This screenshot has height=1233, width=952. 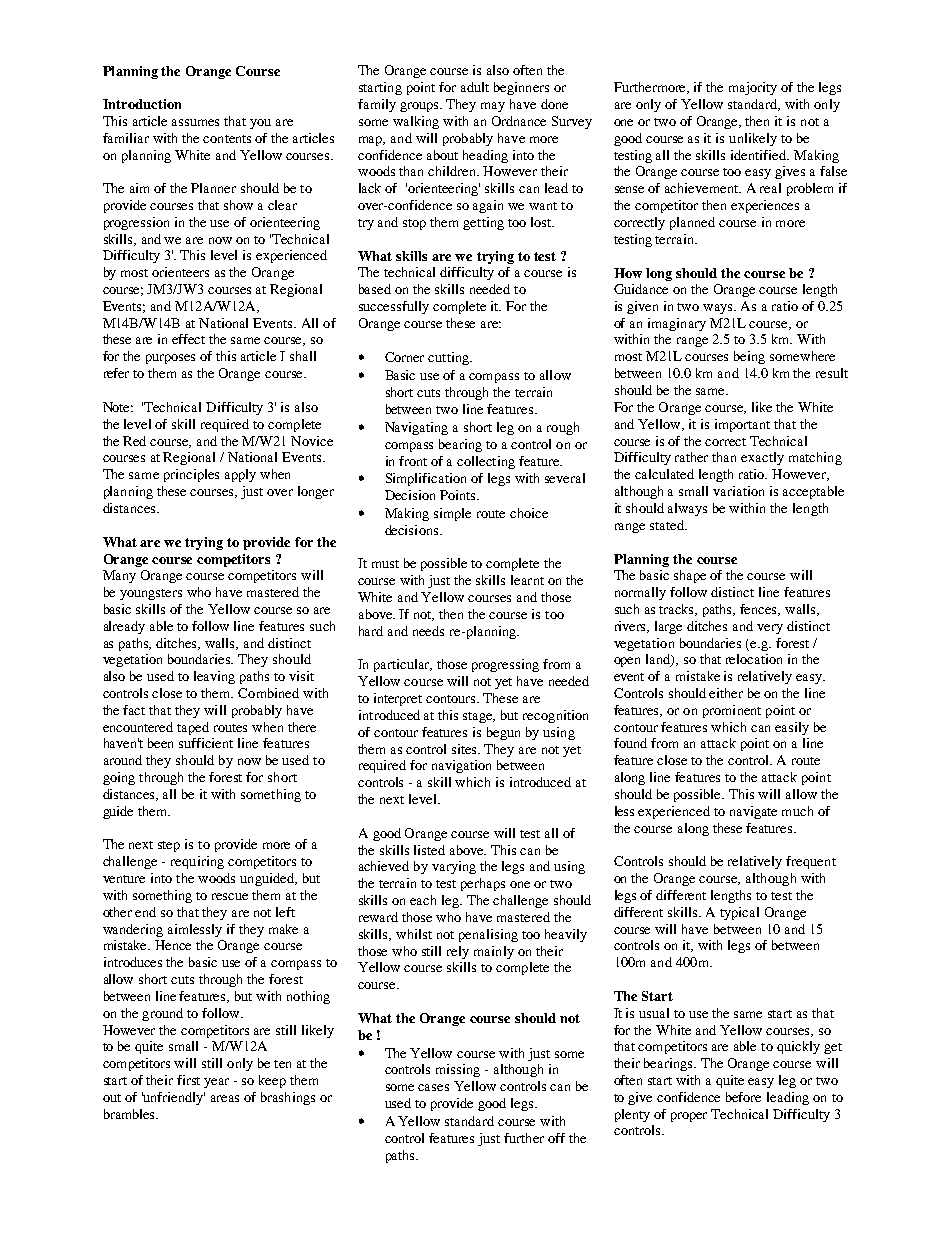 I want to click on frequent, so click(x=811, y=862).
